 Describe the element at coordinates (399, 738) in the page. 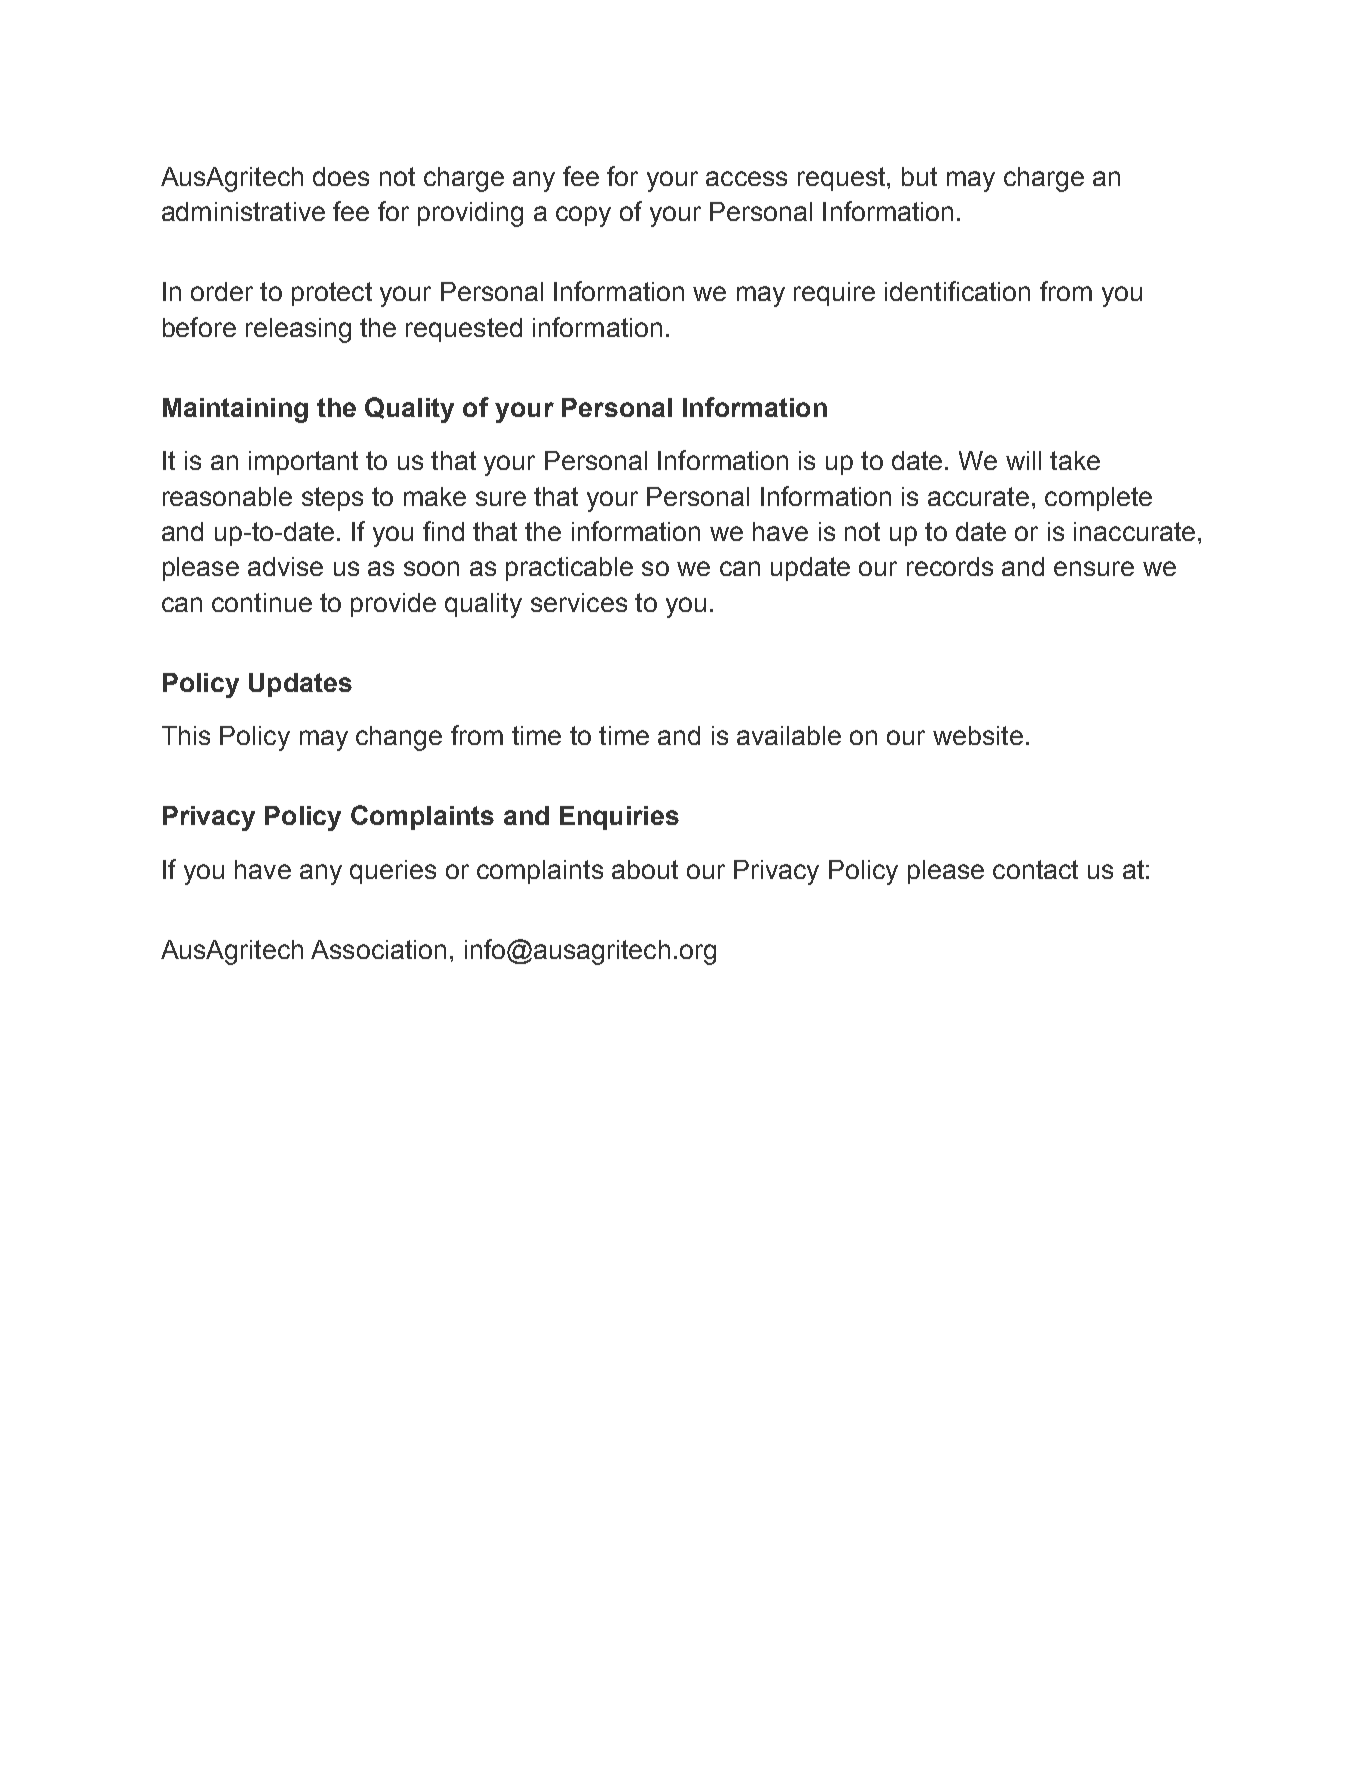

I see `change` at that location.
